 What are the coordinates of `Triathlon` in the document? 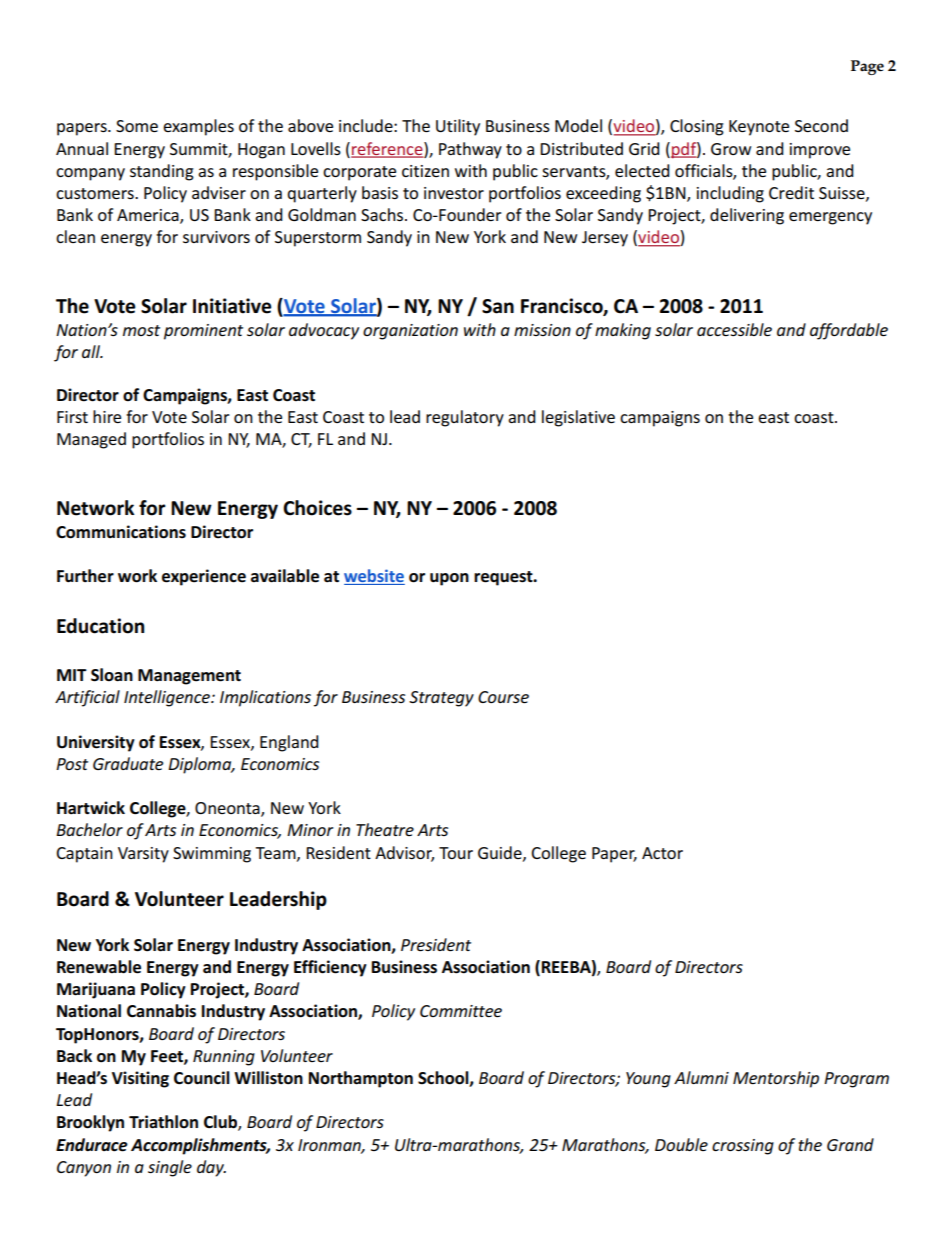 It's located at (163, 1122).
